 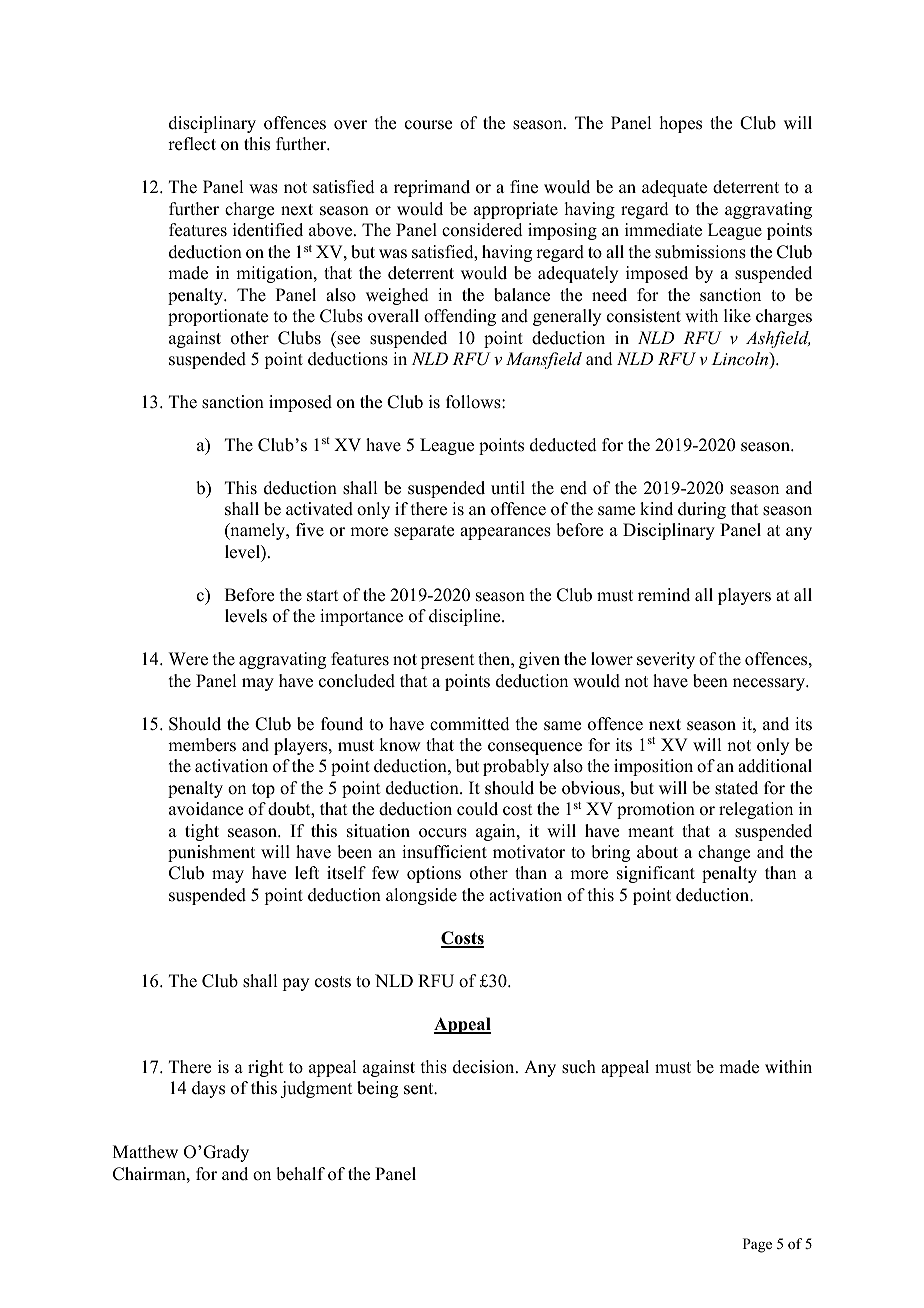 What do you see at coordinates (206, 809) in the image?
I see `avoidance` at bounding box center [206, 809].
